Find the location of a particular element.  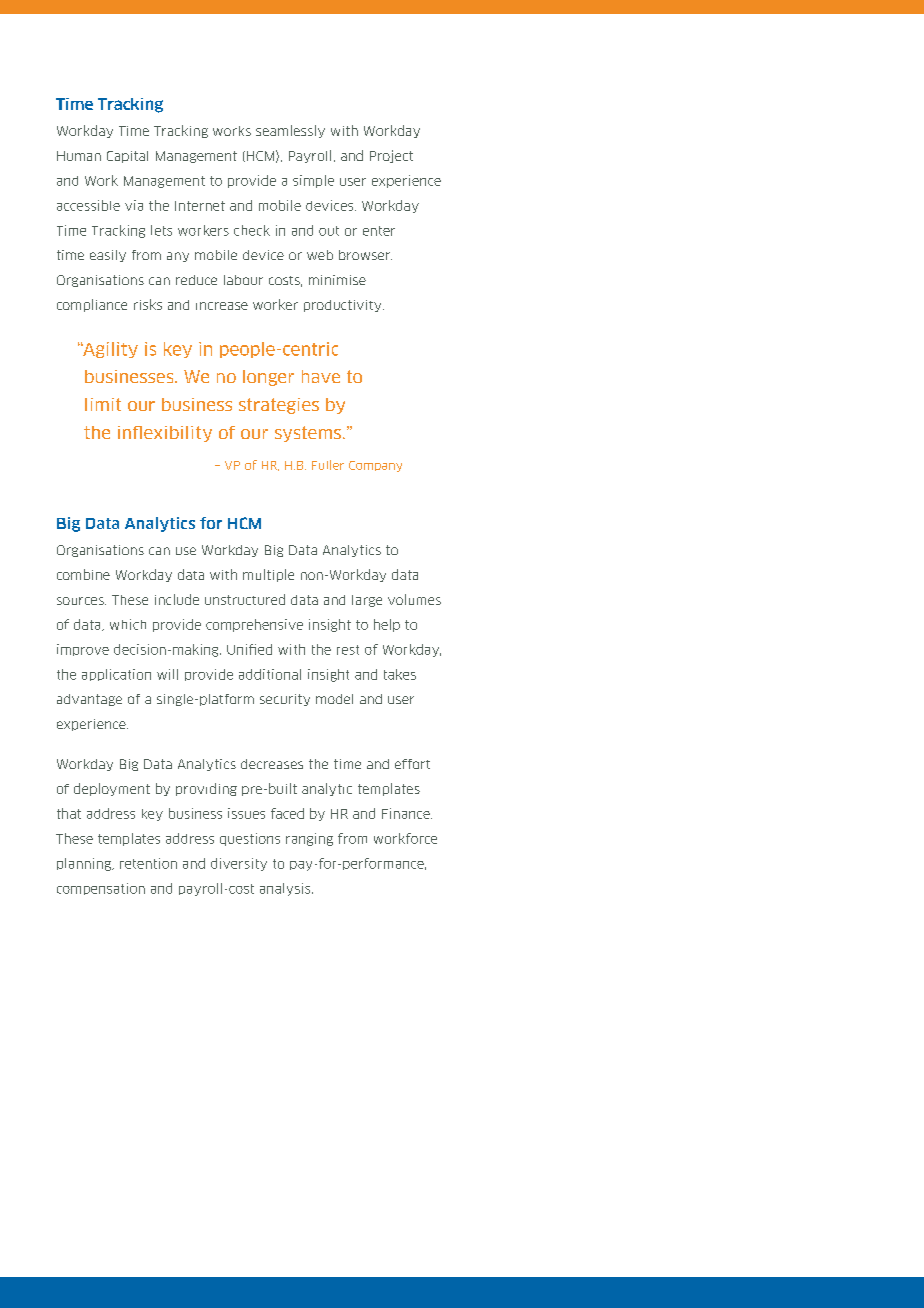

multiple is located at coordinates (268, 575).
